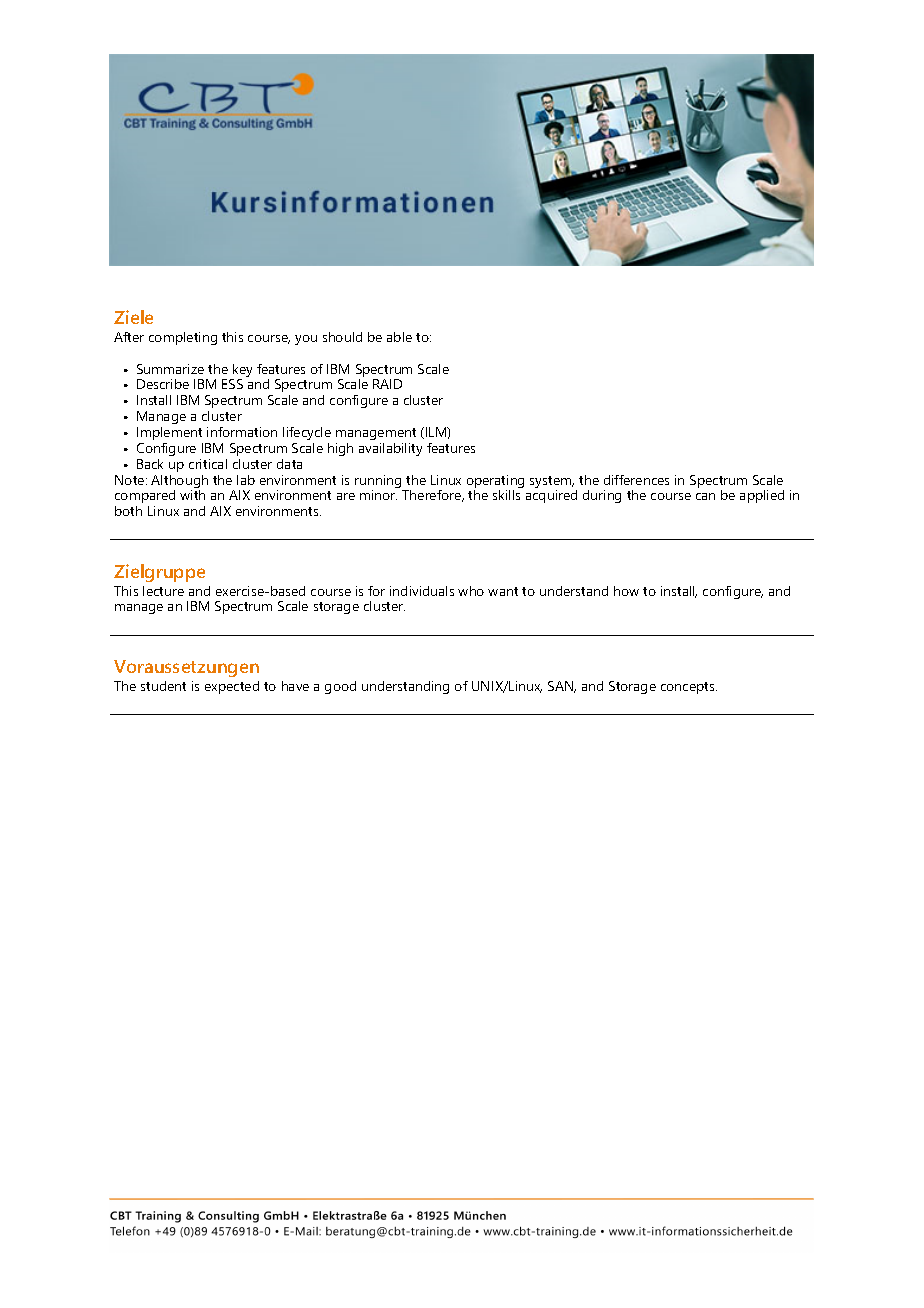 Image resolution: width=924 pixels, height=1308 pixels. What do you see at coordinates (192, 495) in the screenshot?
I see `with` at bounding box center [192, 495].
